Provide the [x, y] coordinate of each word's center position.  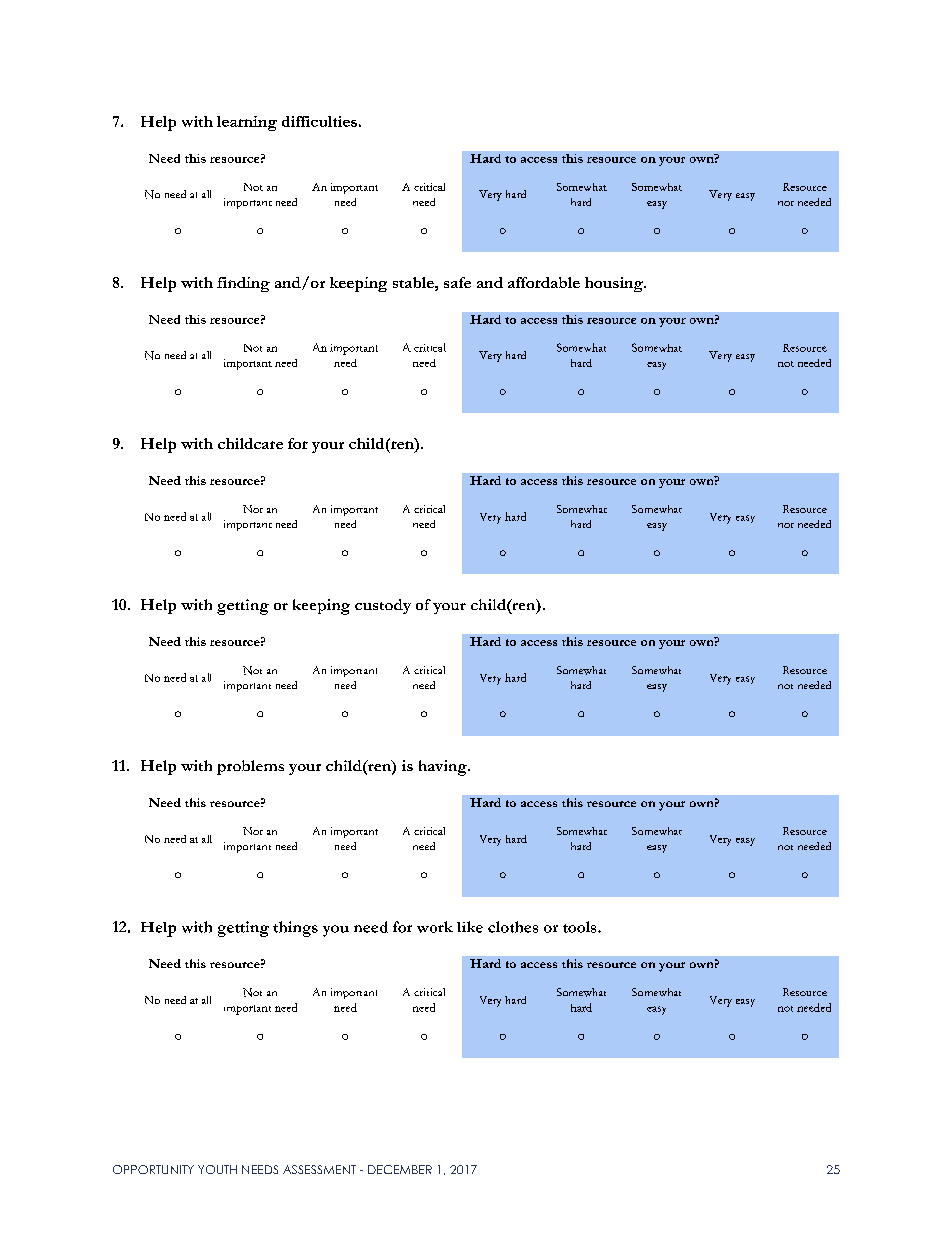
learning [247, 123]
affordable [544, 282]
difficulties [319, 121]
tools [581, 927]
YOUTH [217, 1169]
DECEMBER [400, 1169]
